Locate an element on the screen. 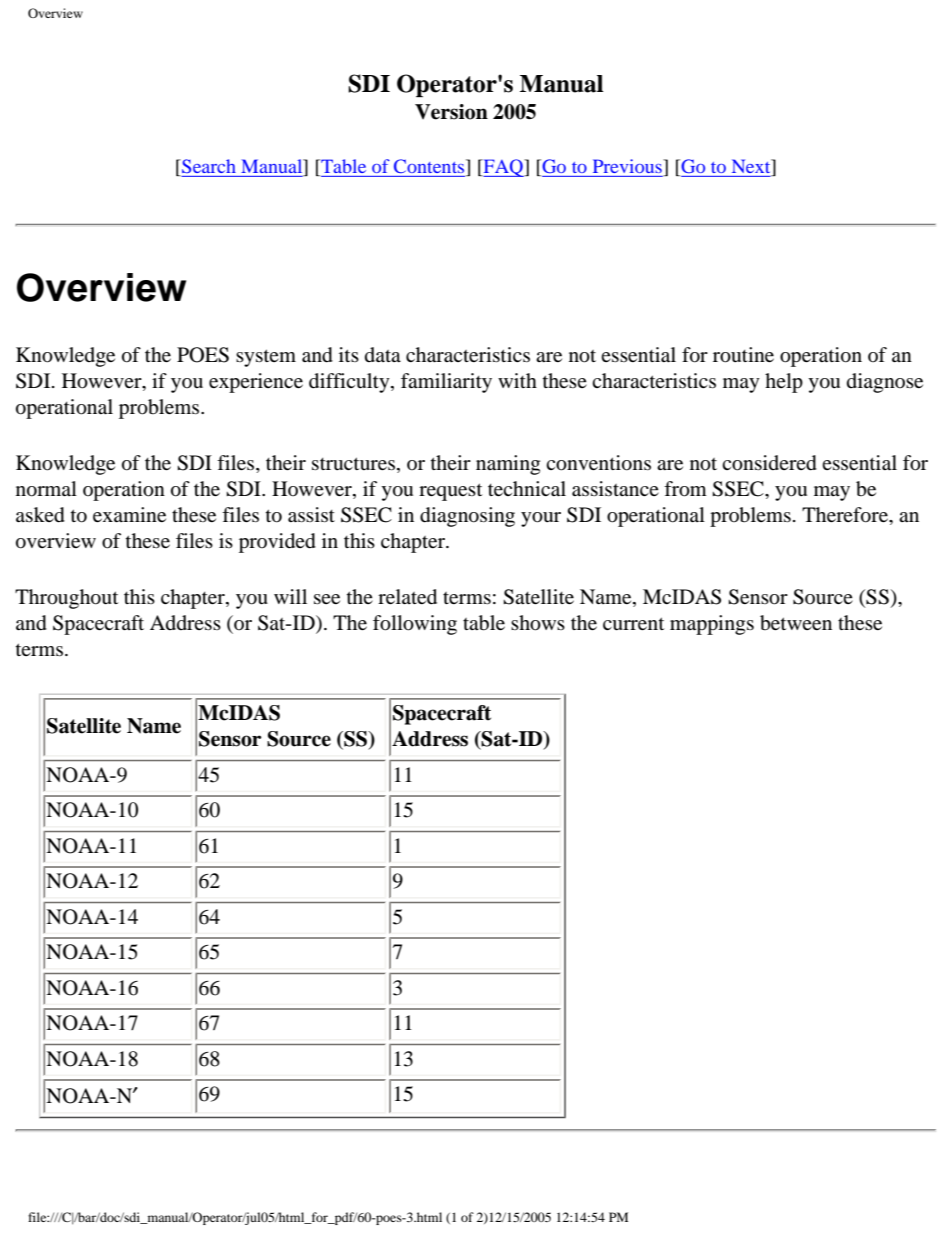 This screenshot has height=1233, width=952. experience is located at coordinates (256, 383).
